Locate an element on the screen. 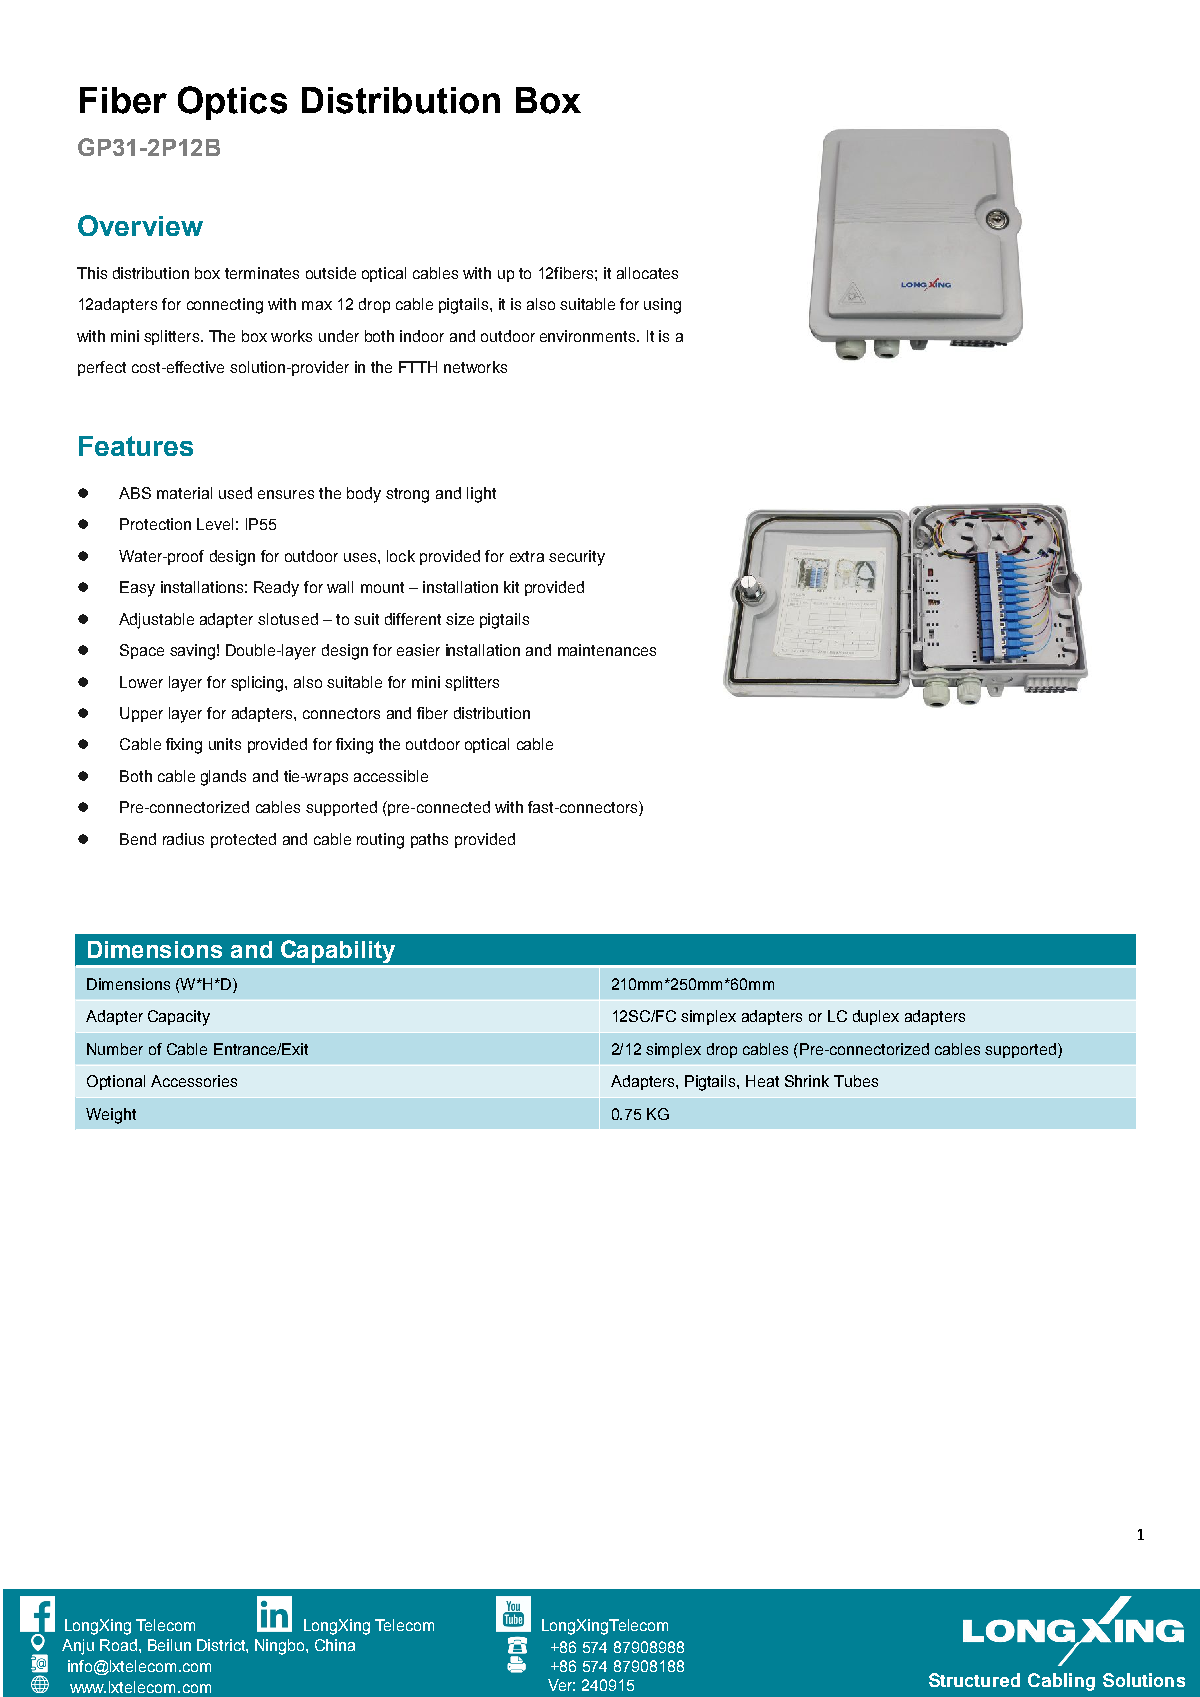 This screenshot has height=1697, width=1200. radius is located at coordinates (183, 839).
